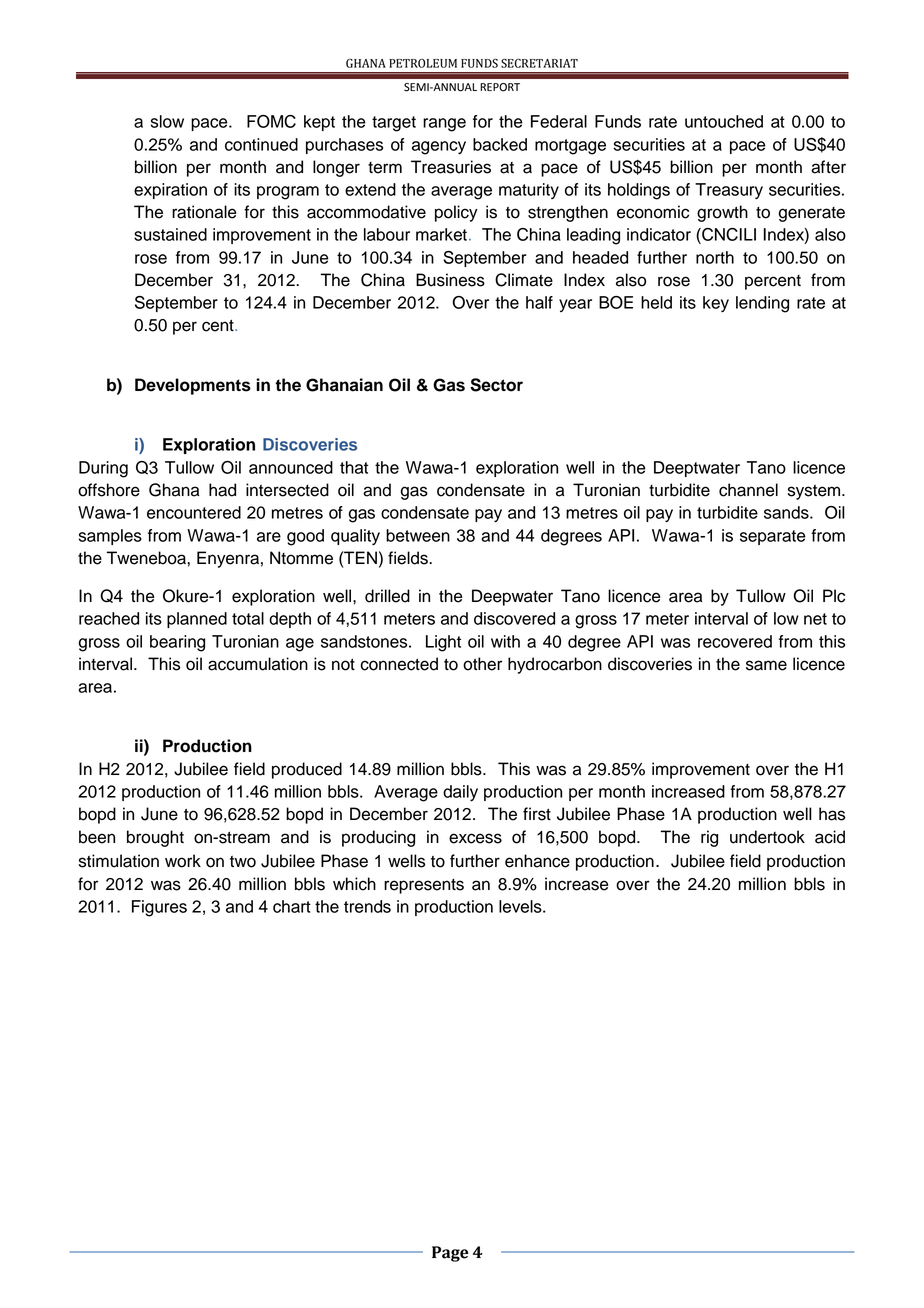 The width and height of the image is (924, 1308). What do you see at coordinates (724, 121) in the image?
I see `untouched` at bounding box center [724, 121].
